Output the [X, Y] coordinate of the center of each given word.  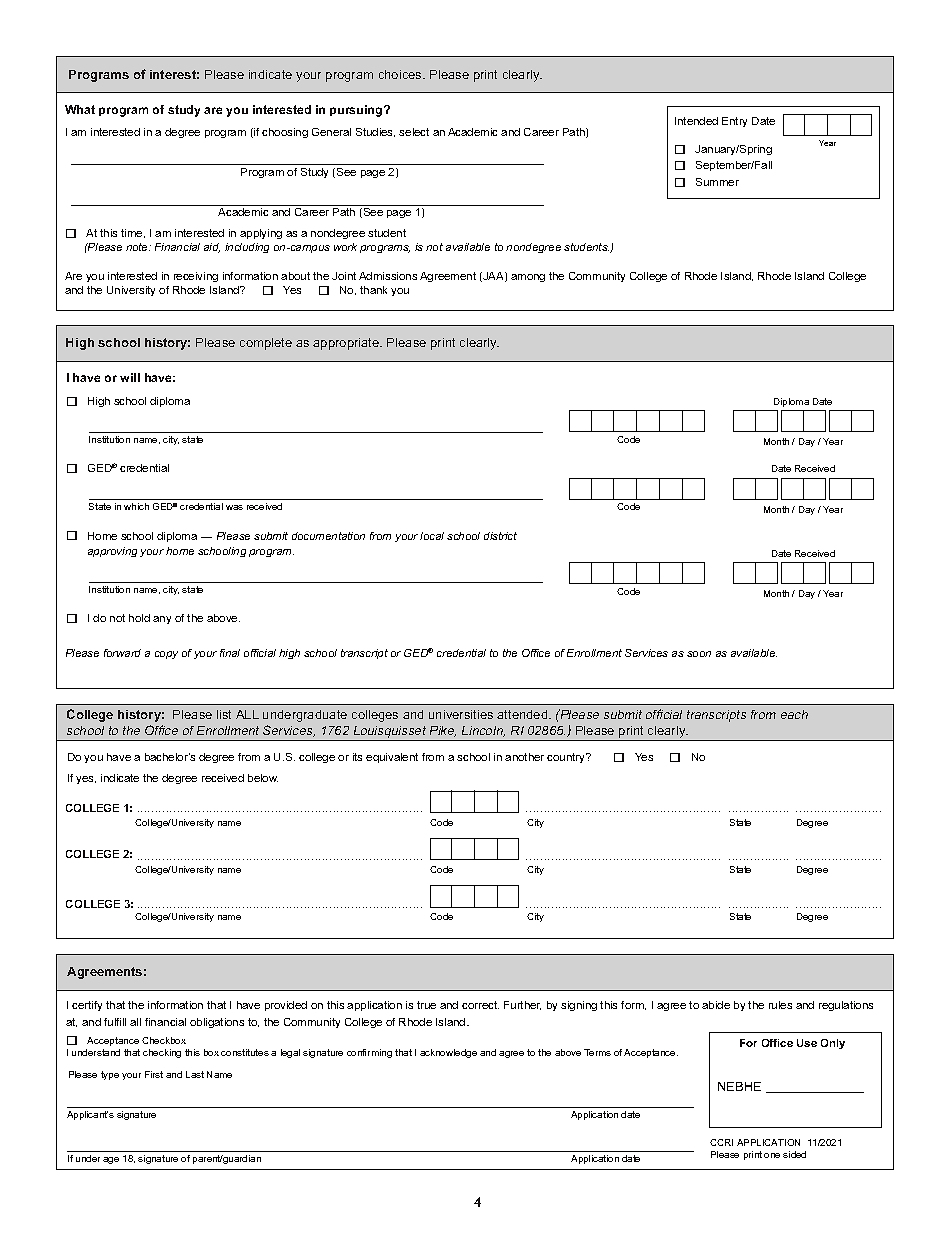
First [154, 1074]
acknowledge [448, 1053]
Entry [734, 122]
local [432, 536]
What [80, 109]
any [162, 620]
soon [699, 654]
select [414, 132]
